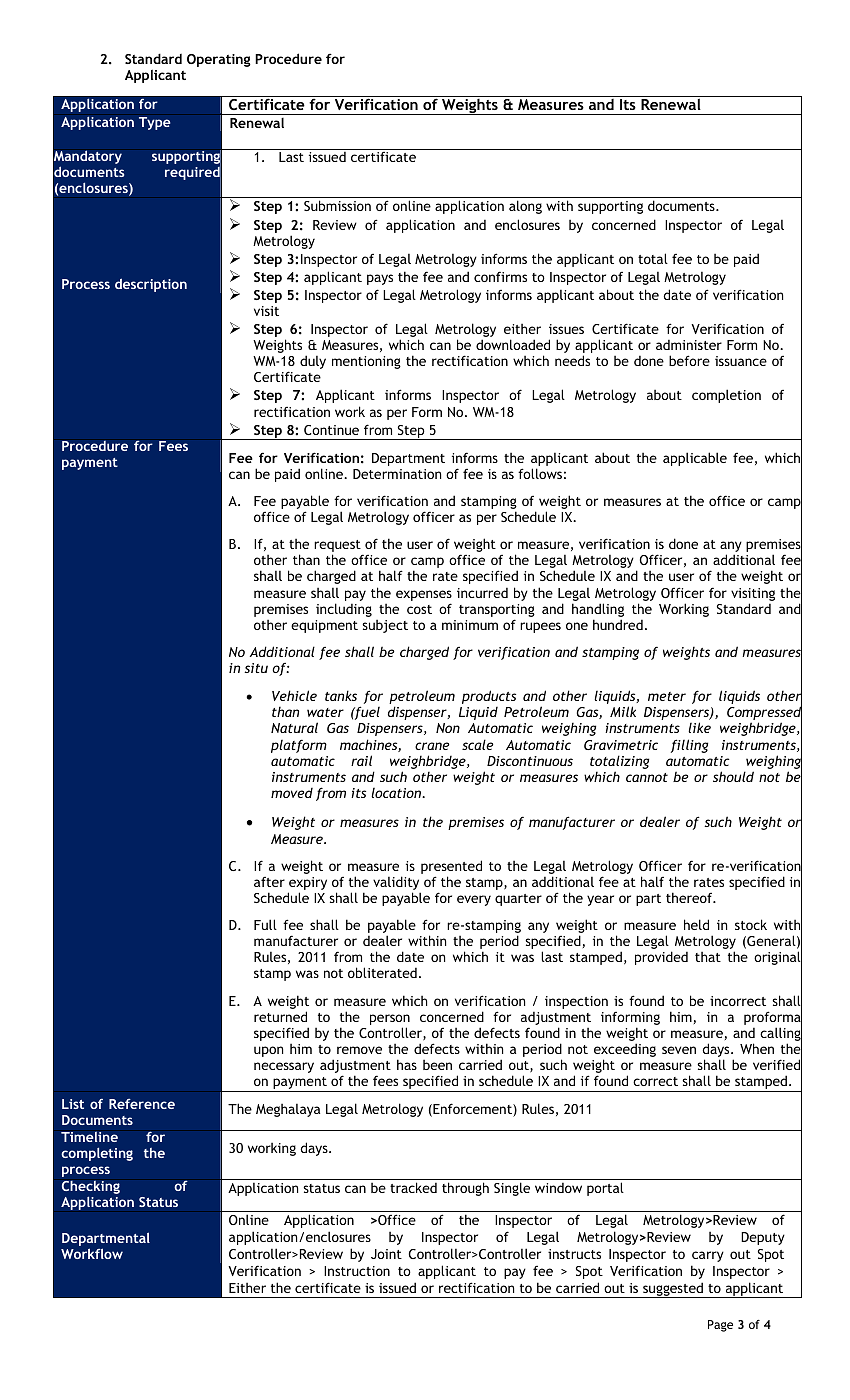 The width and height of the image is (850, 1400). I want to click on applicable, so click(695, 459).
